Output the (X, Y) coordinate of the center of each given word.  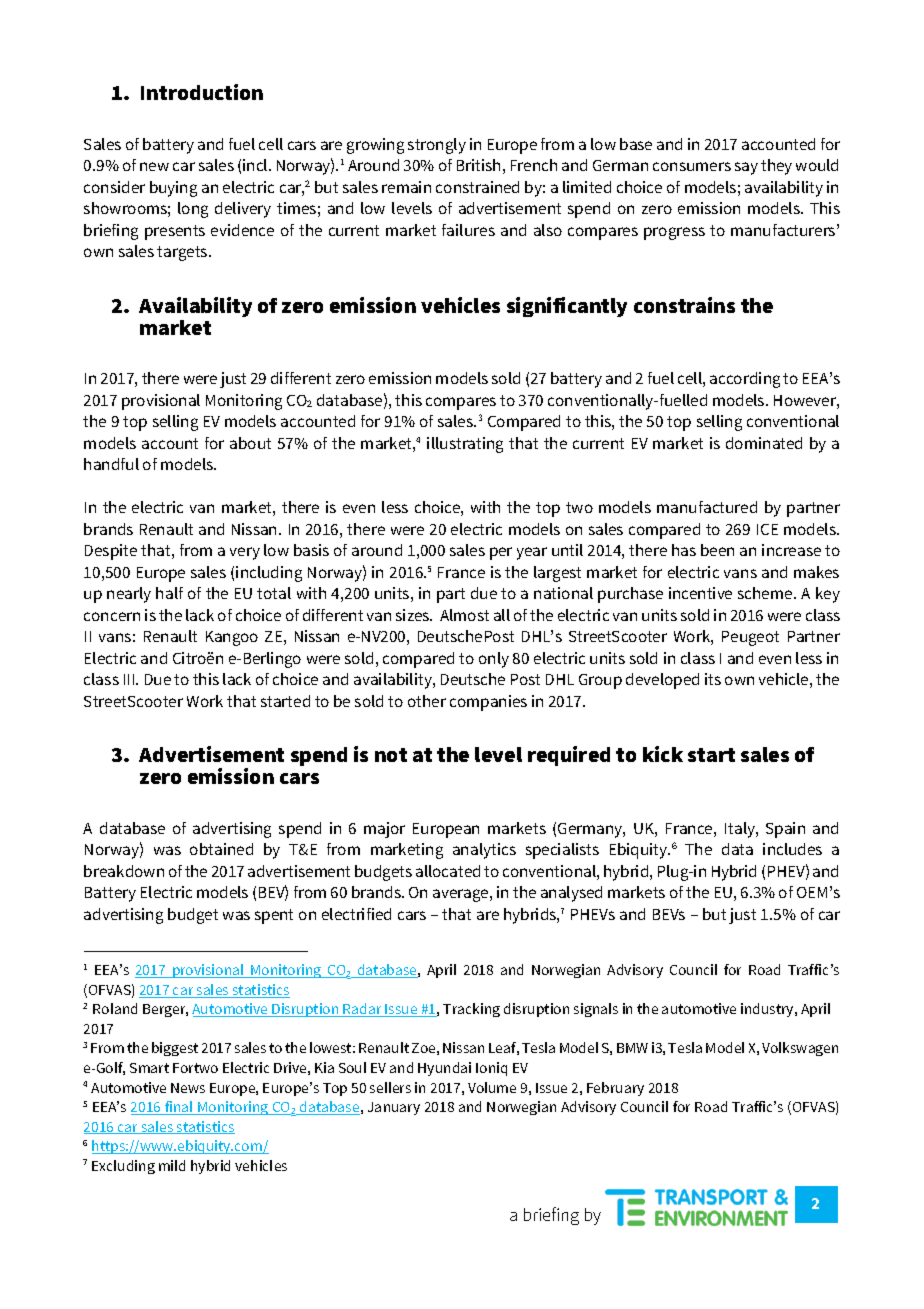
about (250, 443)
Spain (785, 830)
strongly (437, 146)
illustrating (465, 445)
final (179, 1108)
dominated (764, 443)
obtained (221, 849)
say (746, 168)
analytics (484, 851)
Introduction (202, 92)
